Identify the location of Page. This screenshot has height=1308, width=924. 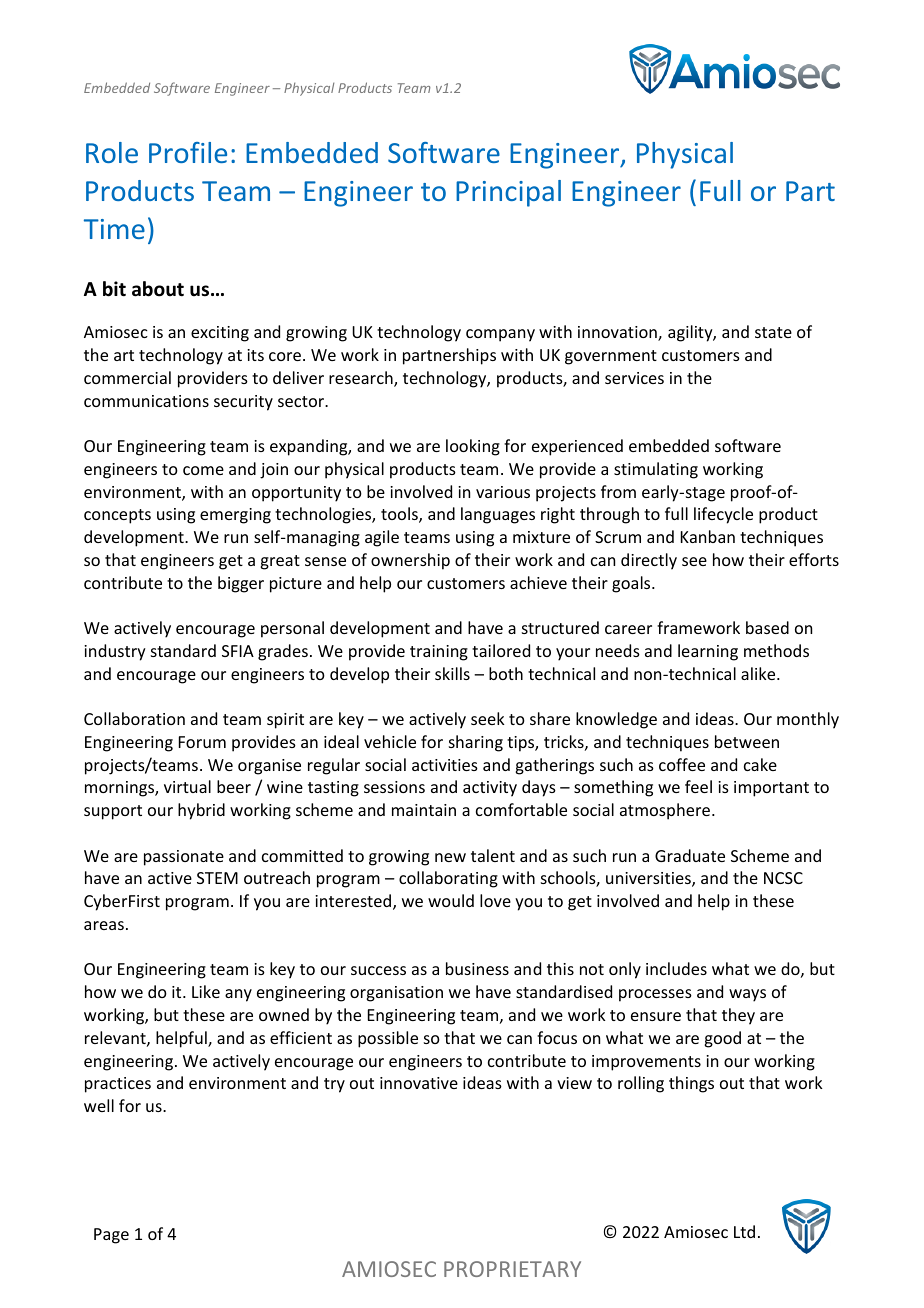
(111, 1236).
